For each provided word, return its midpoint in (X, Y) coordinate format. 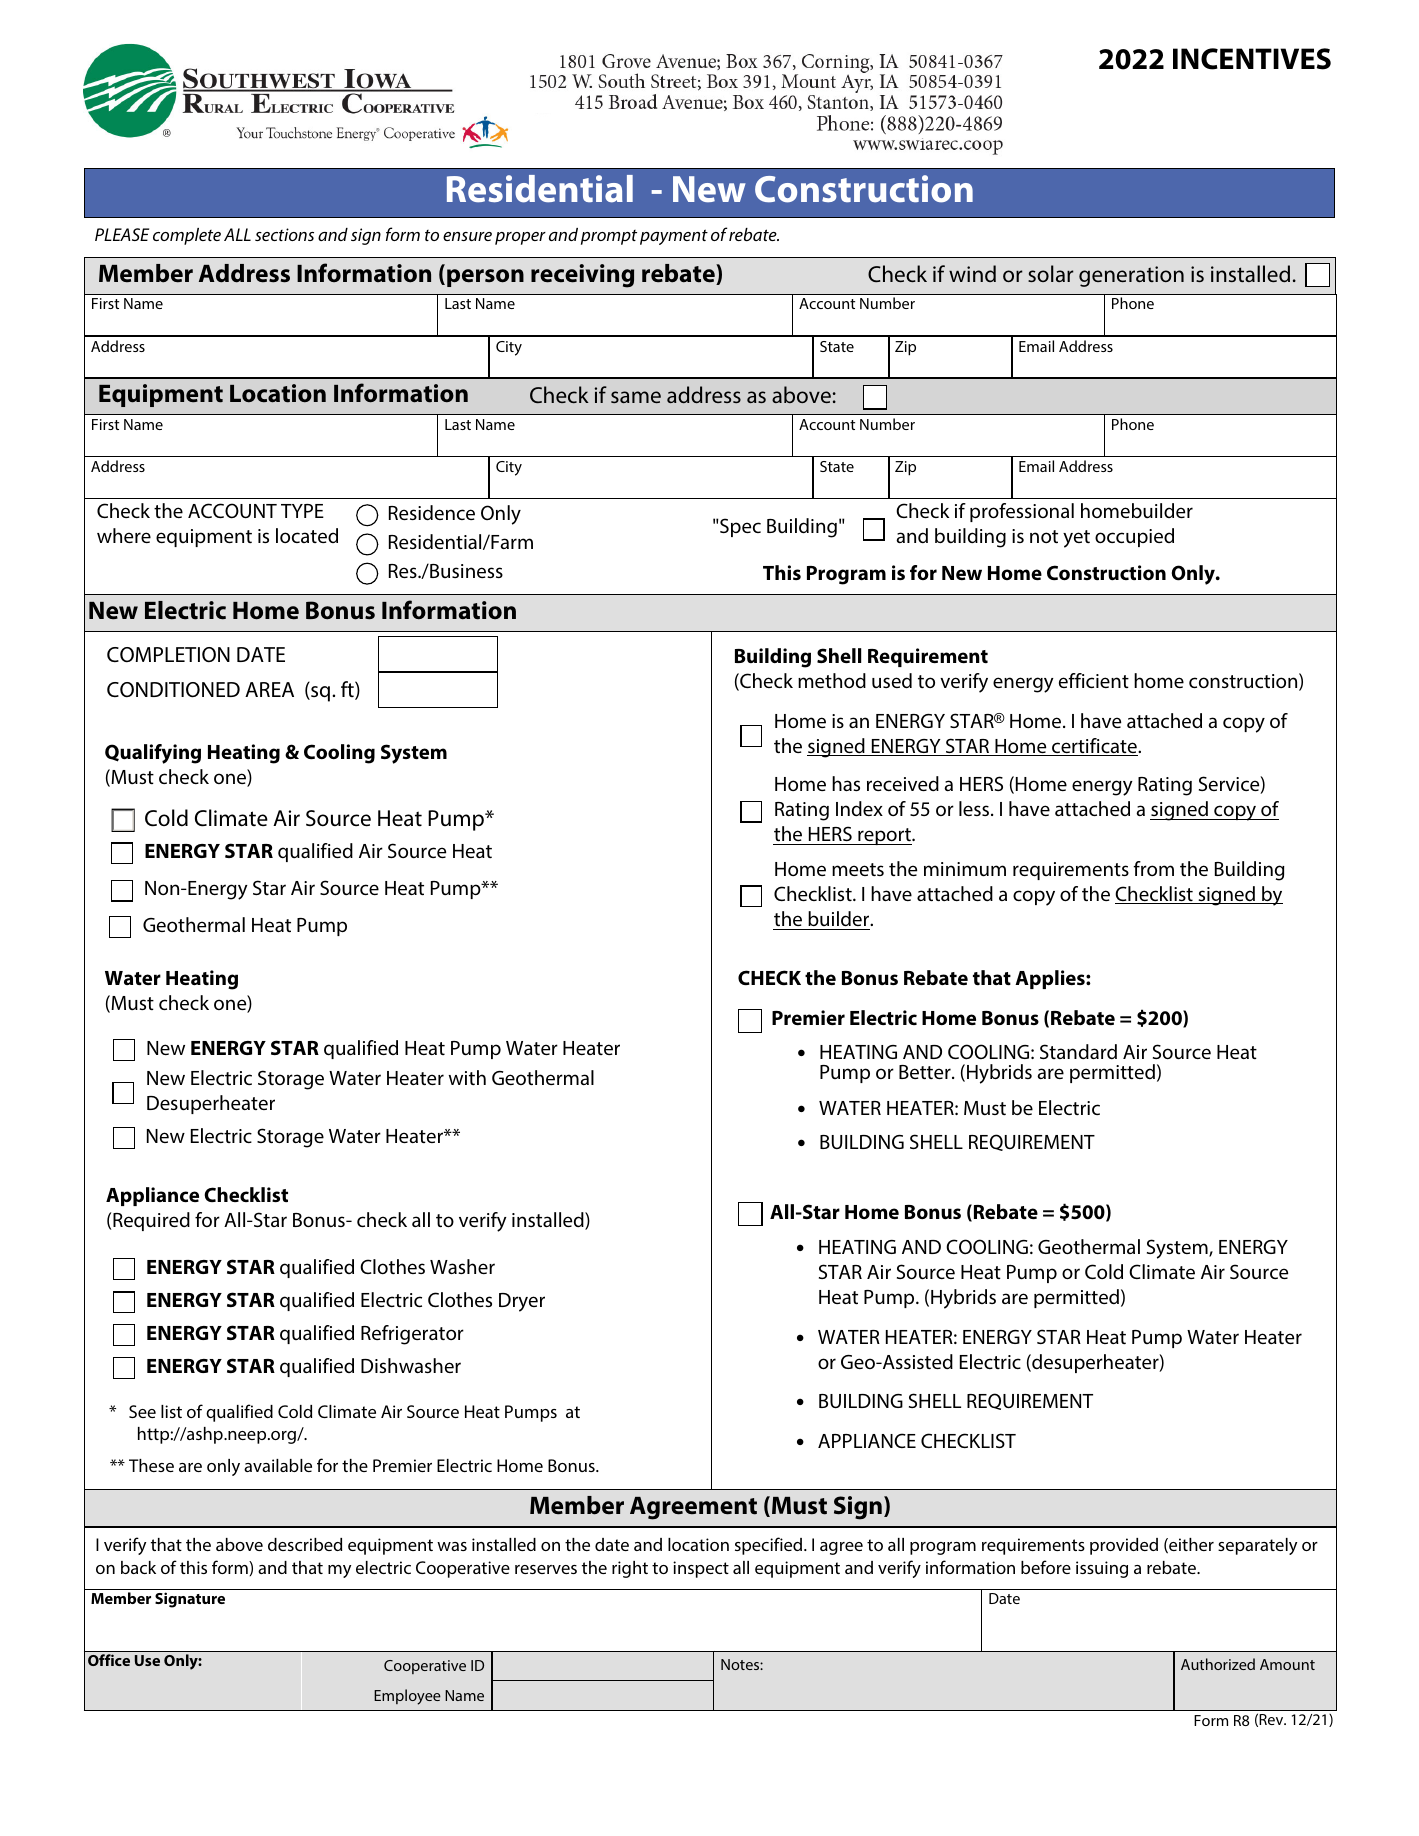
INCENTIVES (1252, 59)
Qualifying (153, 754)
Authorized (1218, 1664)
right (630, 1569)
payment (674, 237)
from (1153, 868)
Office (109, 1660)
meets (858, 869)
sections (284, 234)
